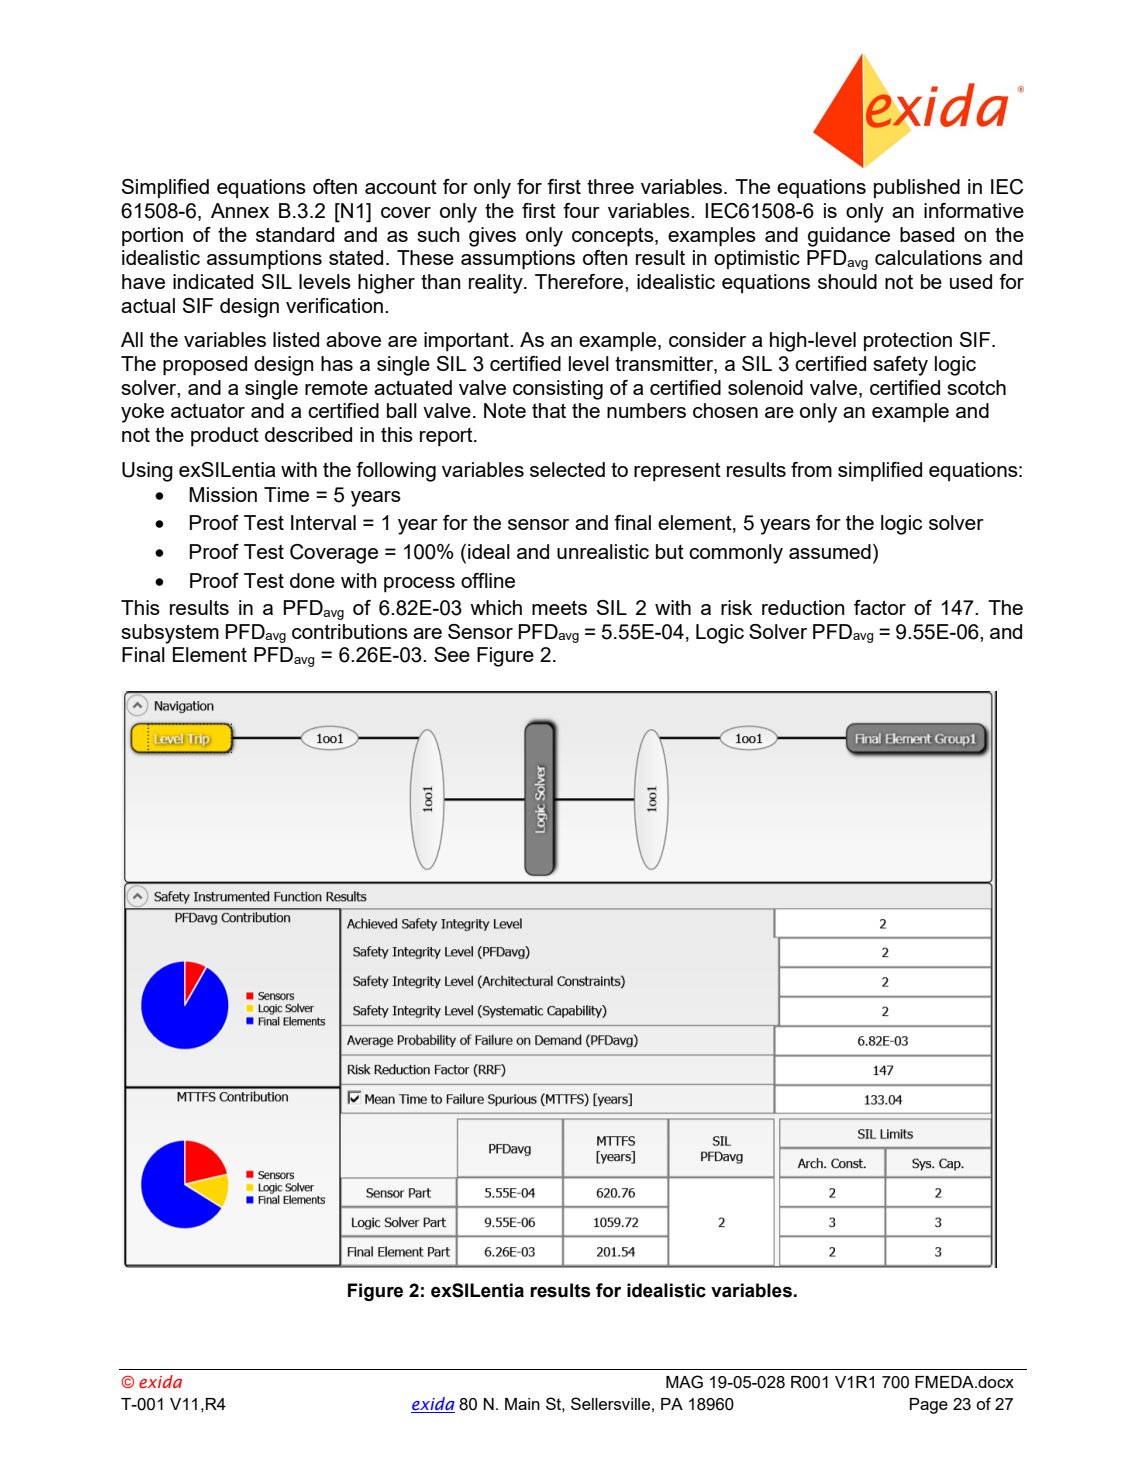 The height and width of the screenshot is (1481, 1145). I want to click on four, so click(581, 210).
